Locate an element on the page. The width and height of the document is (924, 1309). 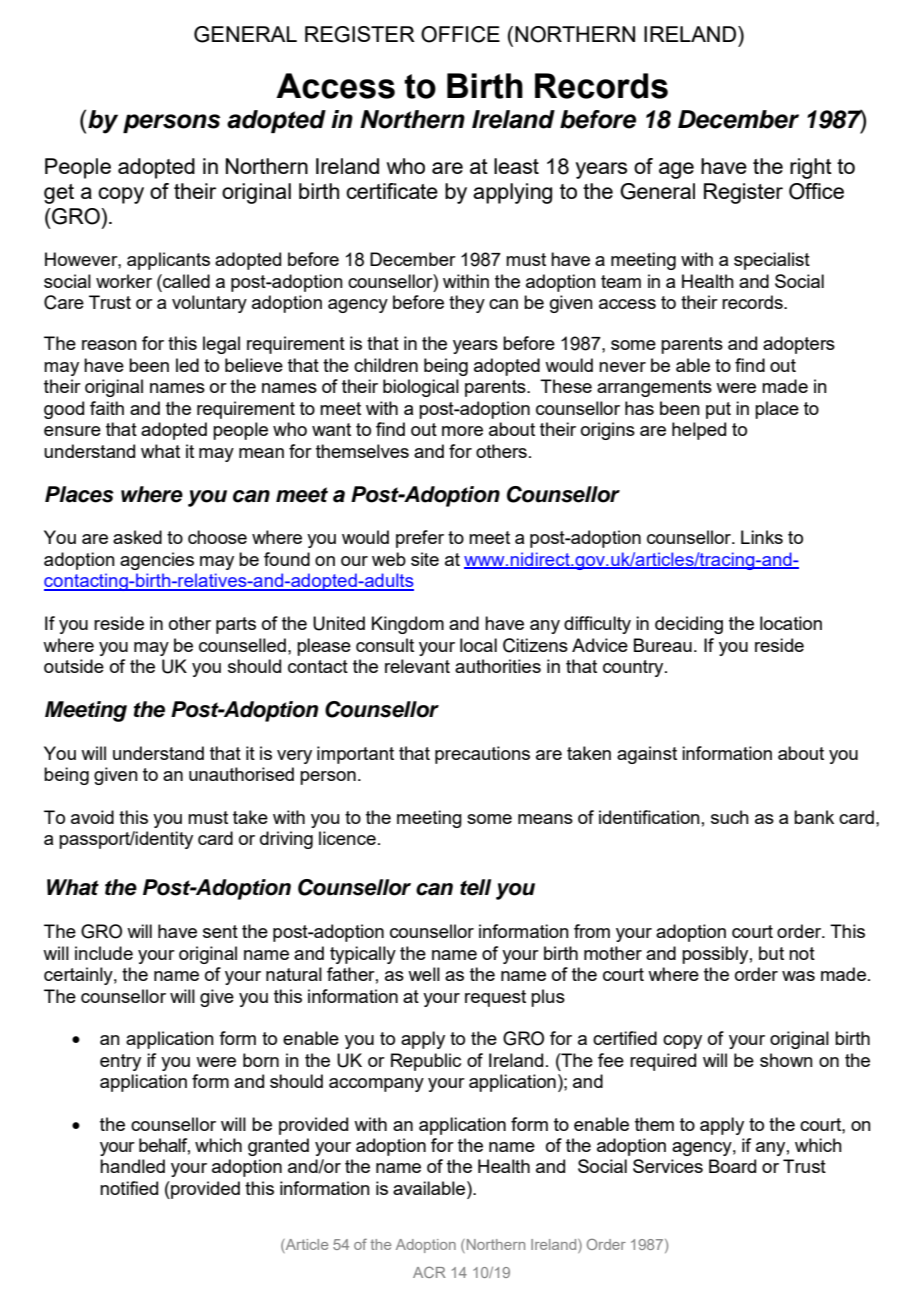
ACR is located at coordinates (429, 1272).
